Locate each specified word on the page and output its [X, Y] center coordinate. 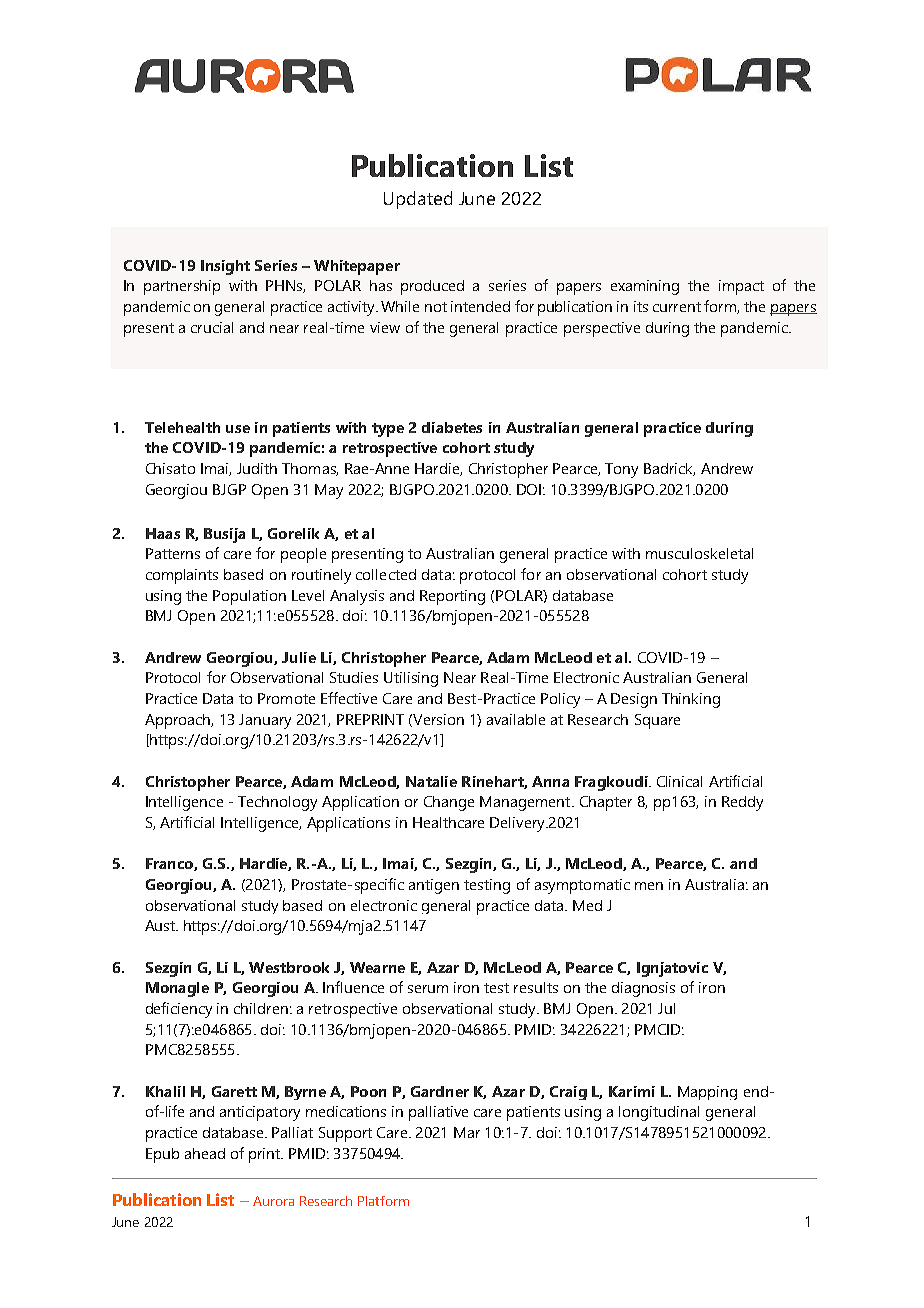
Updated [418, 200]
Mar [467, 1132]
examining [645, 287]
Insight [225, 267]
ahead [205, 1153]
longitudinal [659, 1113]
